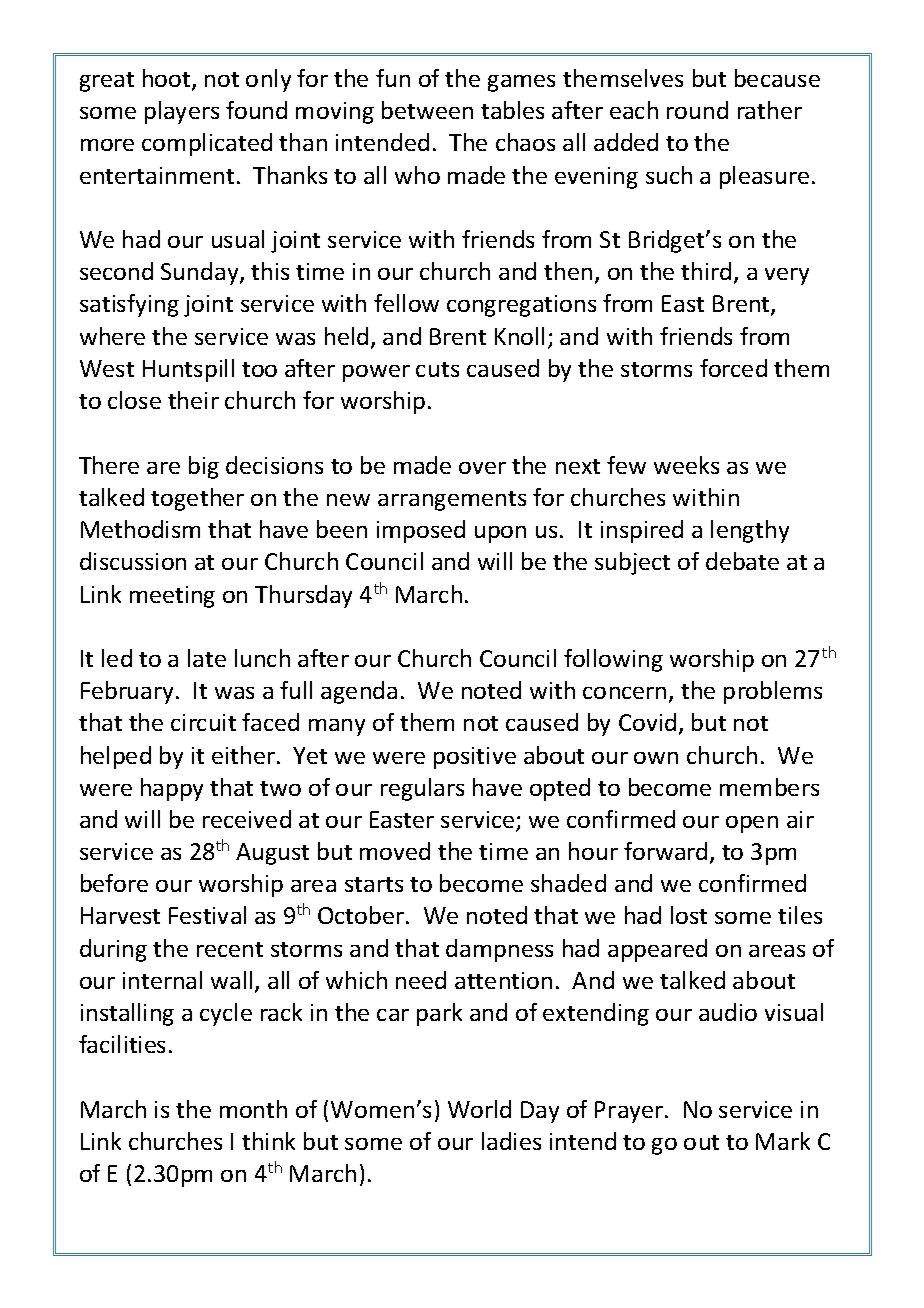 The image size is (924, 1308). Describe the element at coordinates (742, 561) in the document. I see `debate` at that location.
